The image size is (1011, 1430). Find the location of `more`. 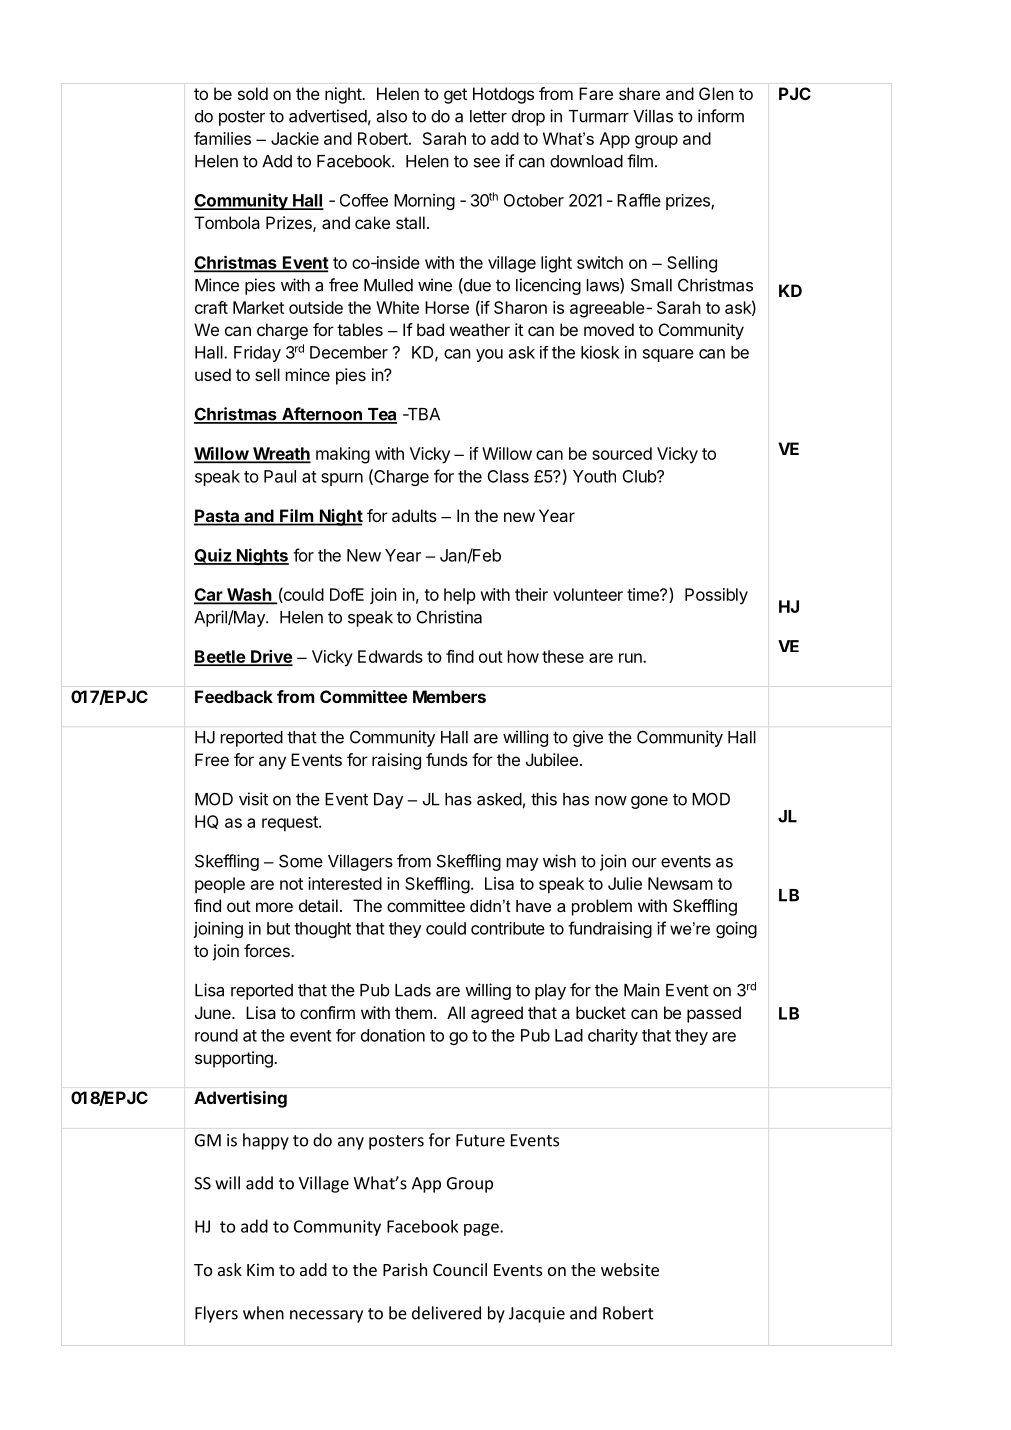

more is located at coordinates (274, 907).
